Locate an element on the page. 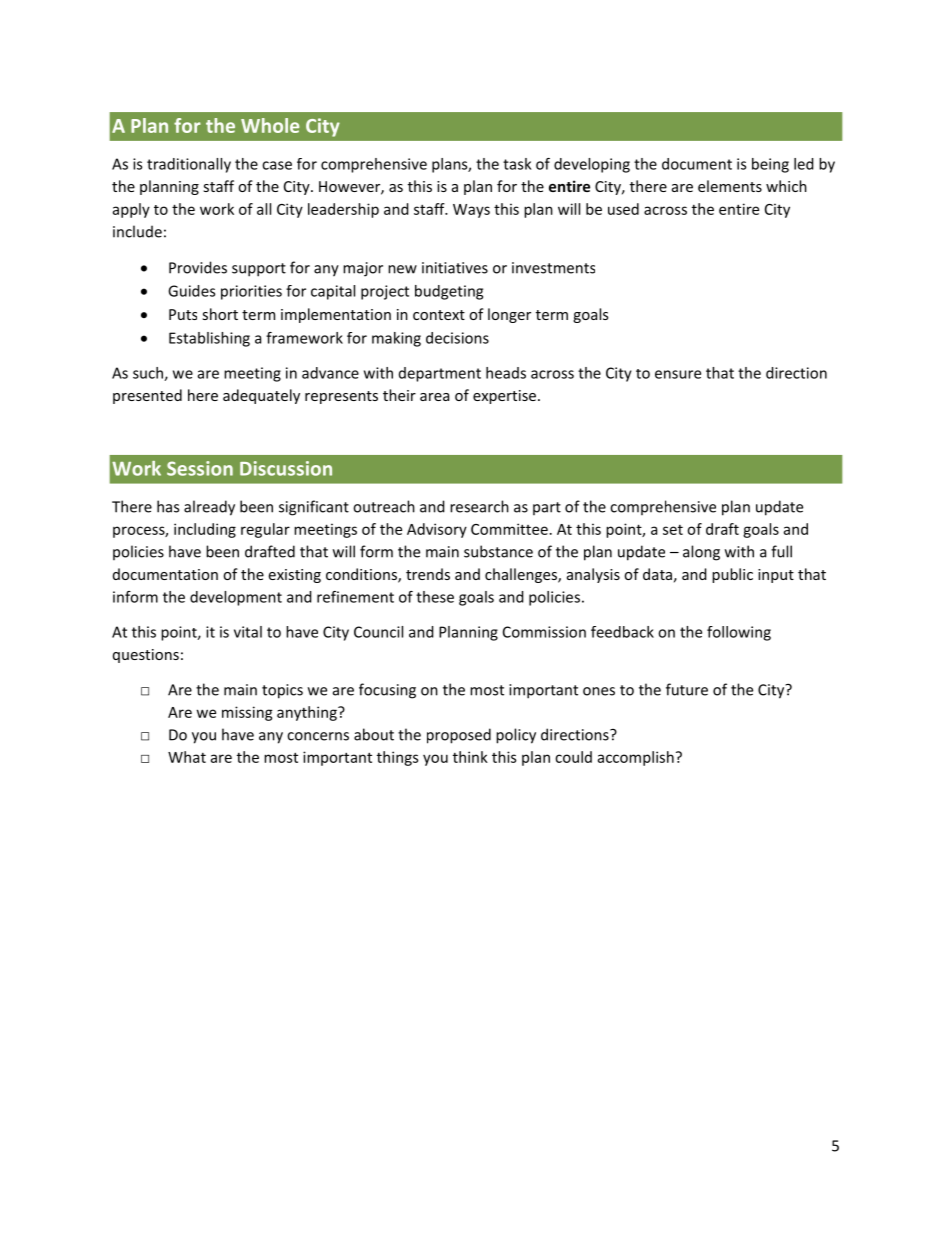 This image has height=1233, width=952. traditionally is located at coordinates (189, 165).
